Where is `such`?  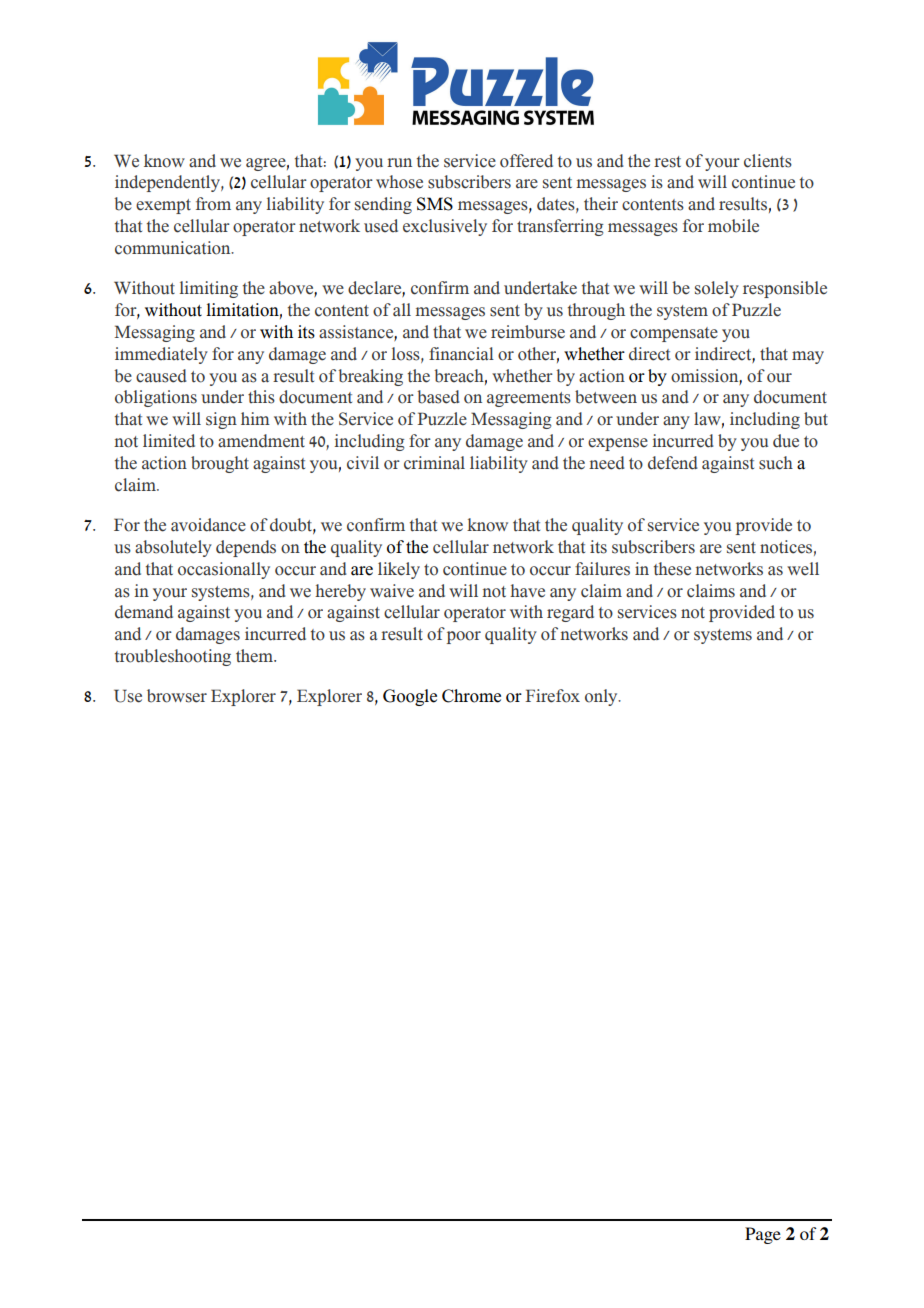
such is located at coordinates (776, 463).
